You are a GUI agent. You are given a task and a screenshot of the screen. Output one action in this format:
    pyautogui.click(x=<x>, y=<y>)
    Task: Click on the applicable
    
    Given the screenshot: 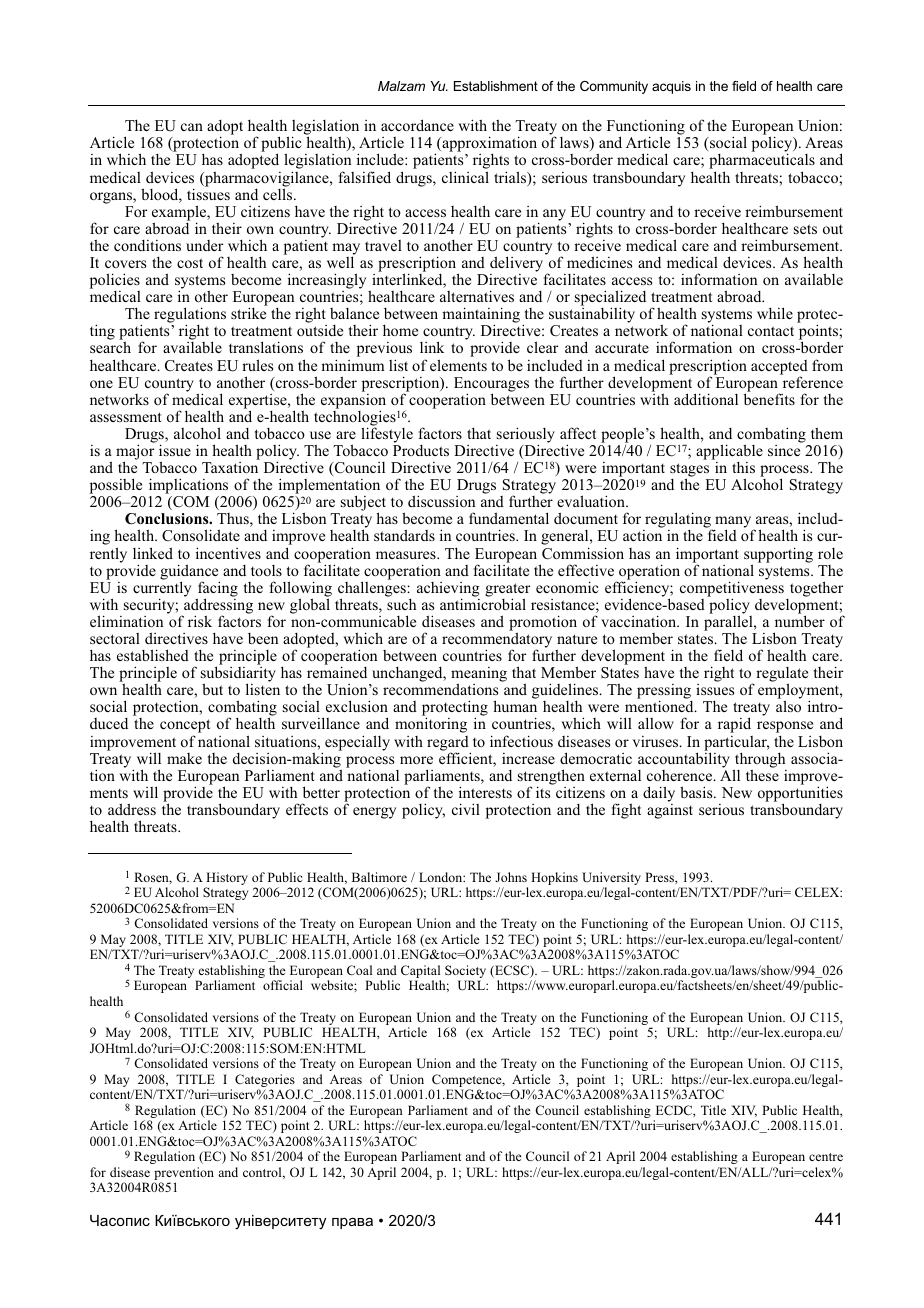 What is the action you would take?
    pyautogui.click(x=729, y=453)
